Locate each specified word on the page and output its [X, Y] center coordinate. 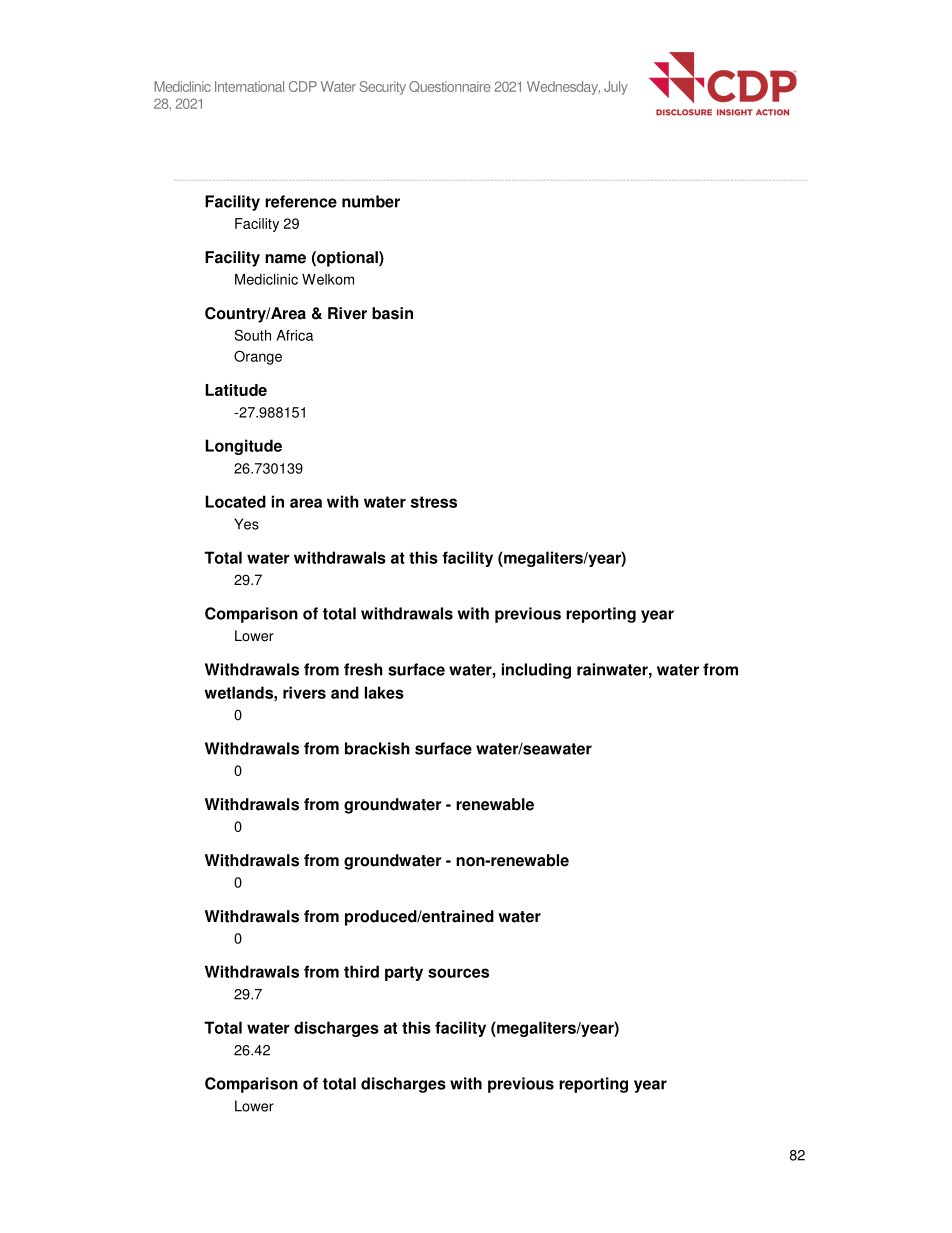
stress [434, 502]
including [536, 671]
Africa [295, 335]
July [616, 88]
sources [458, 973]
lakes [384, 692]
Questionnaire [450, 86]
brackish [377, 748]
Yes [246, 524]
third [361, 971]
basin [392, 313]
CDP [303, 86]
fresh [363, 669]
